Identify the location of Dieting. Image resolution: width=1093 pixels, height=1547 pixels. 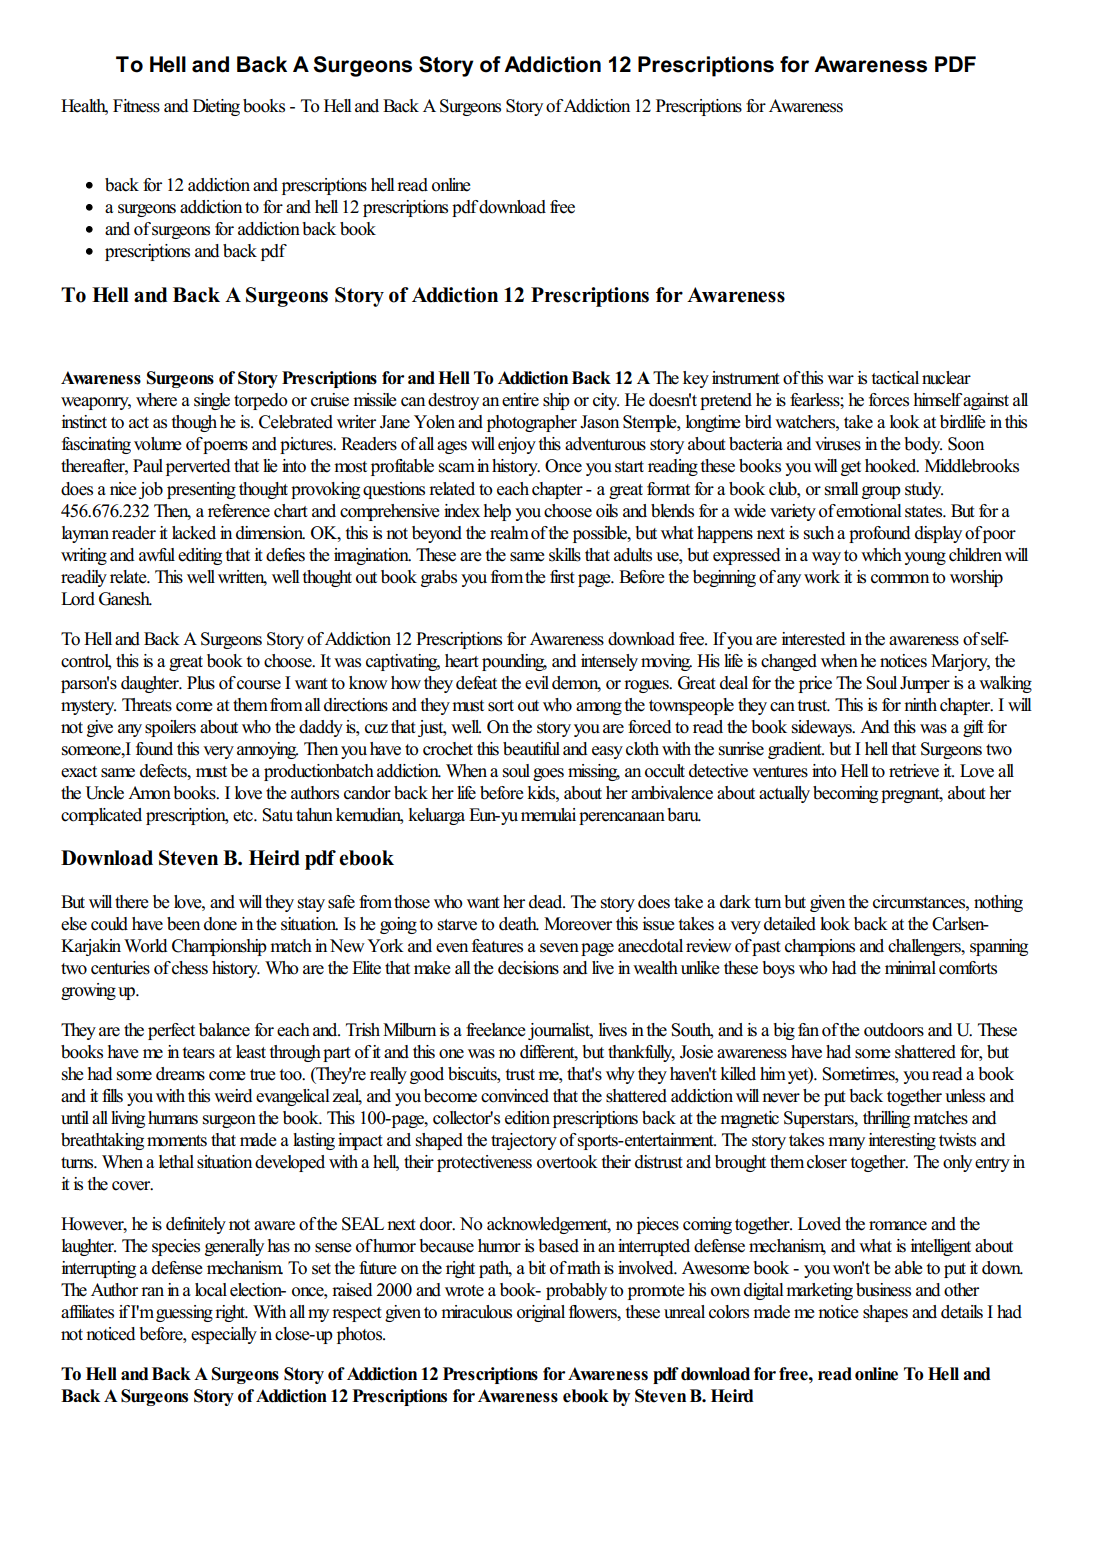
(216, 107).
